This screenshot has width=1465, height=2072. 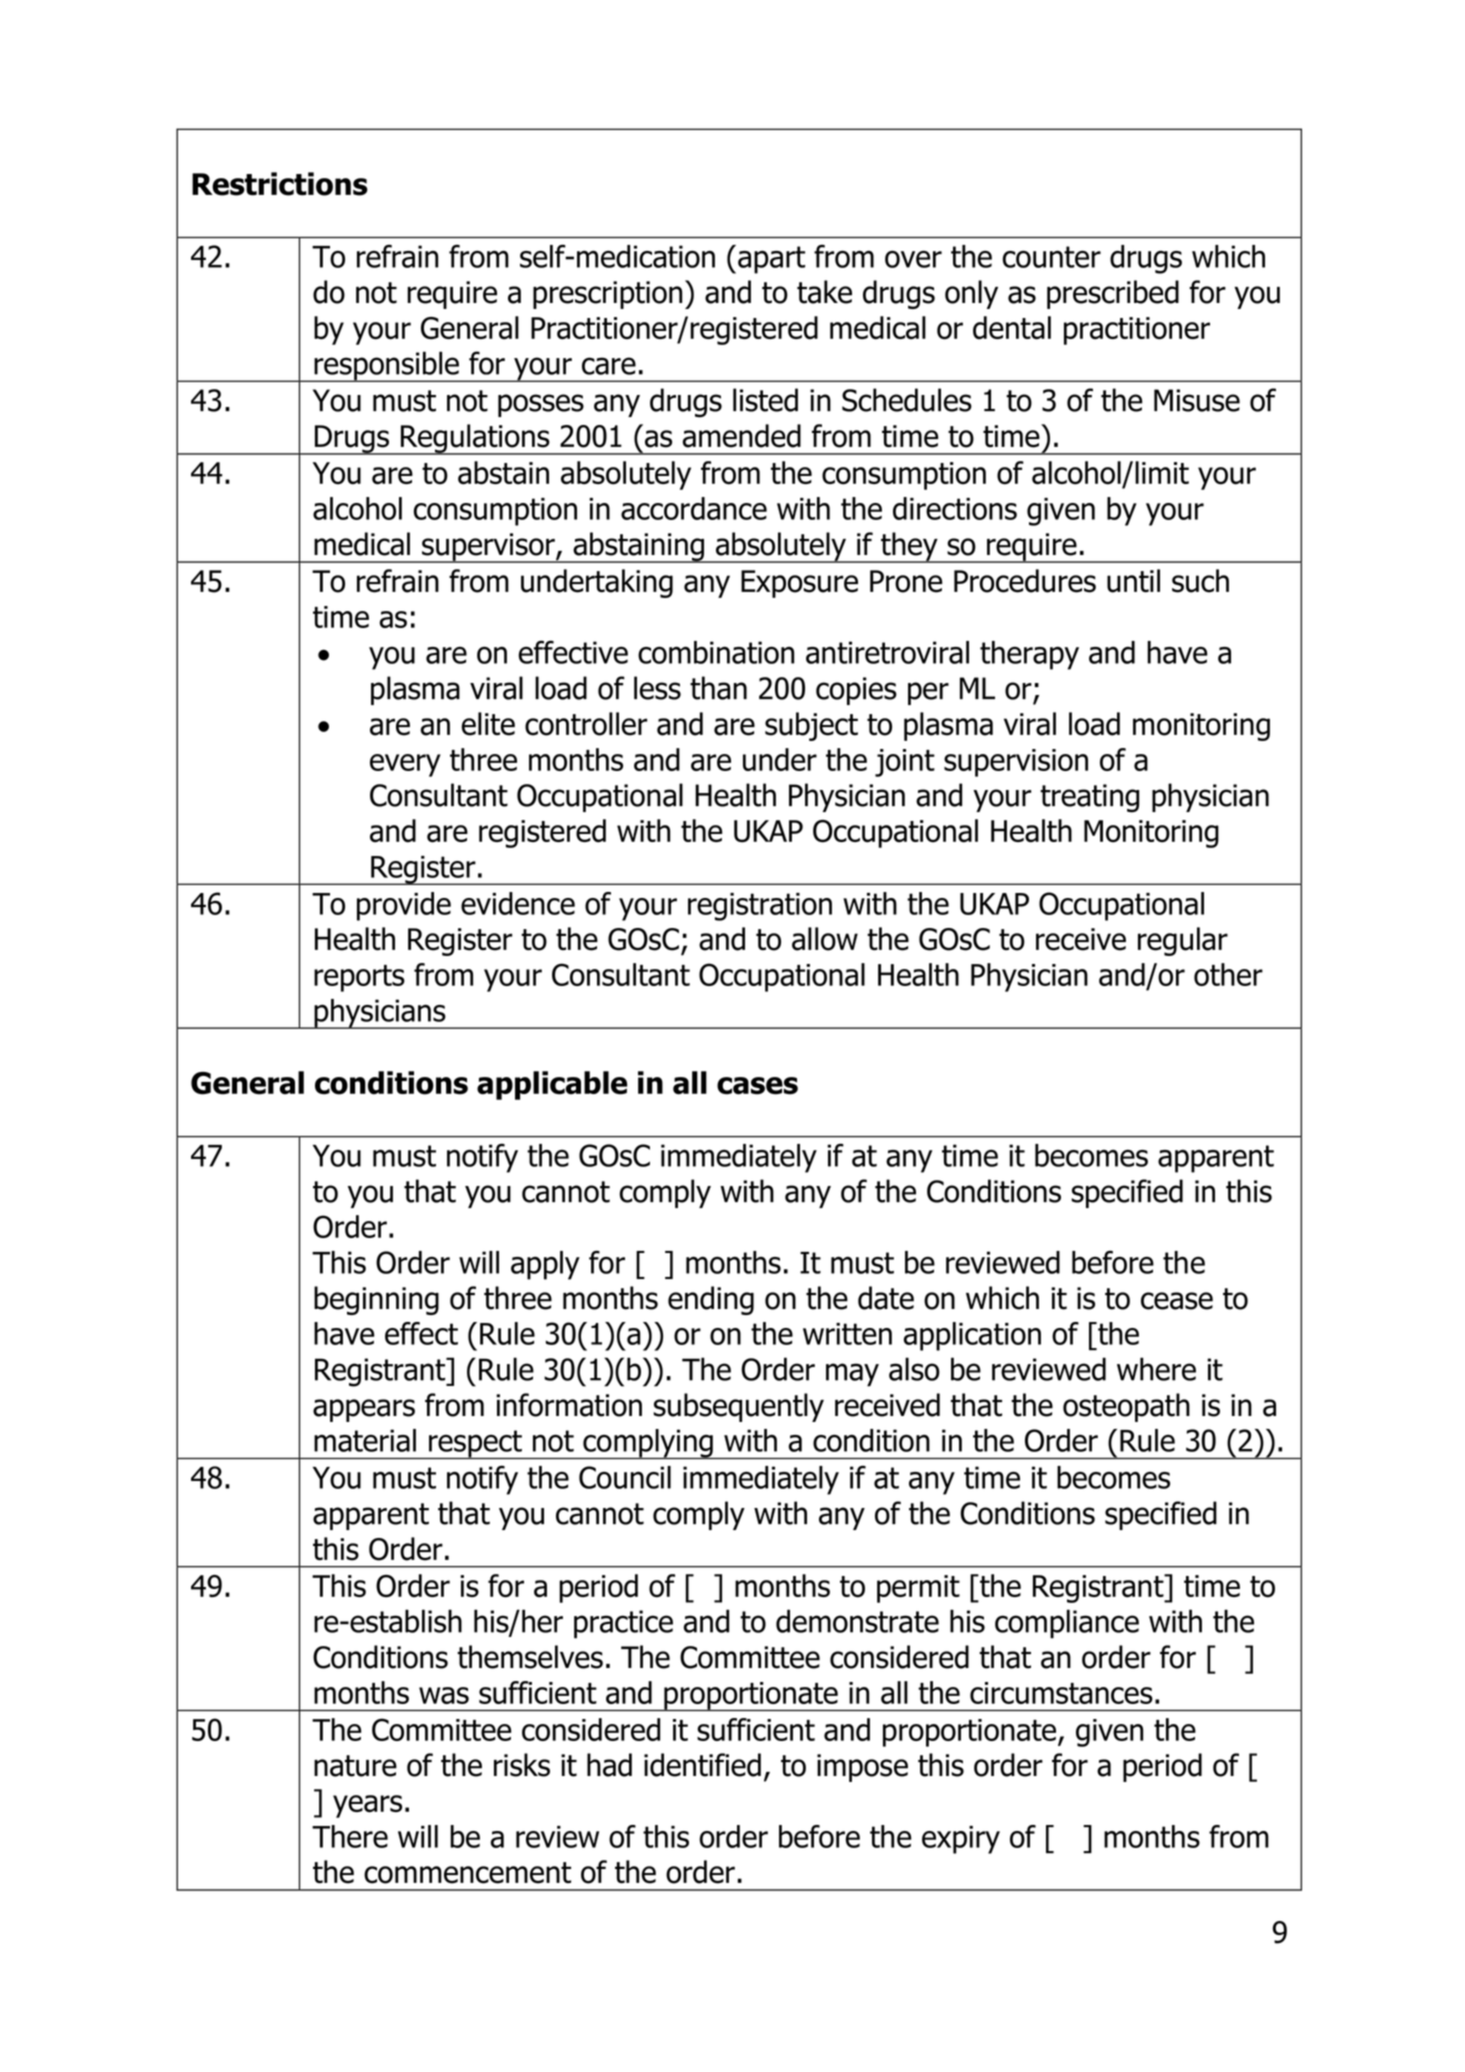 What do you see at coordinates (280, 184) in the screenshot?
I see `Restrictions` at bounding box center [280, 184].
